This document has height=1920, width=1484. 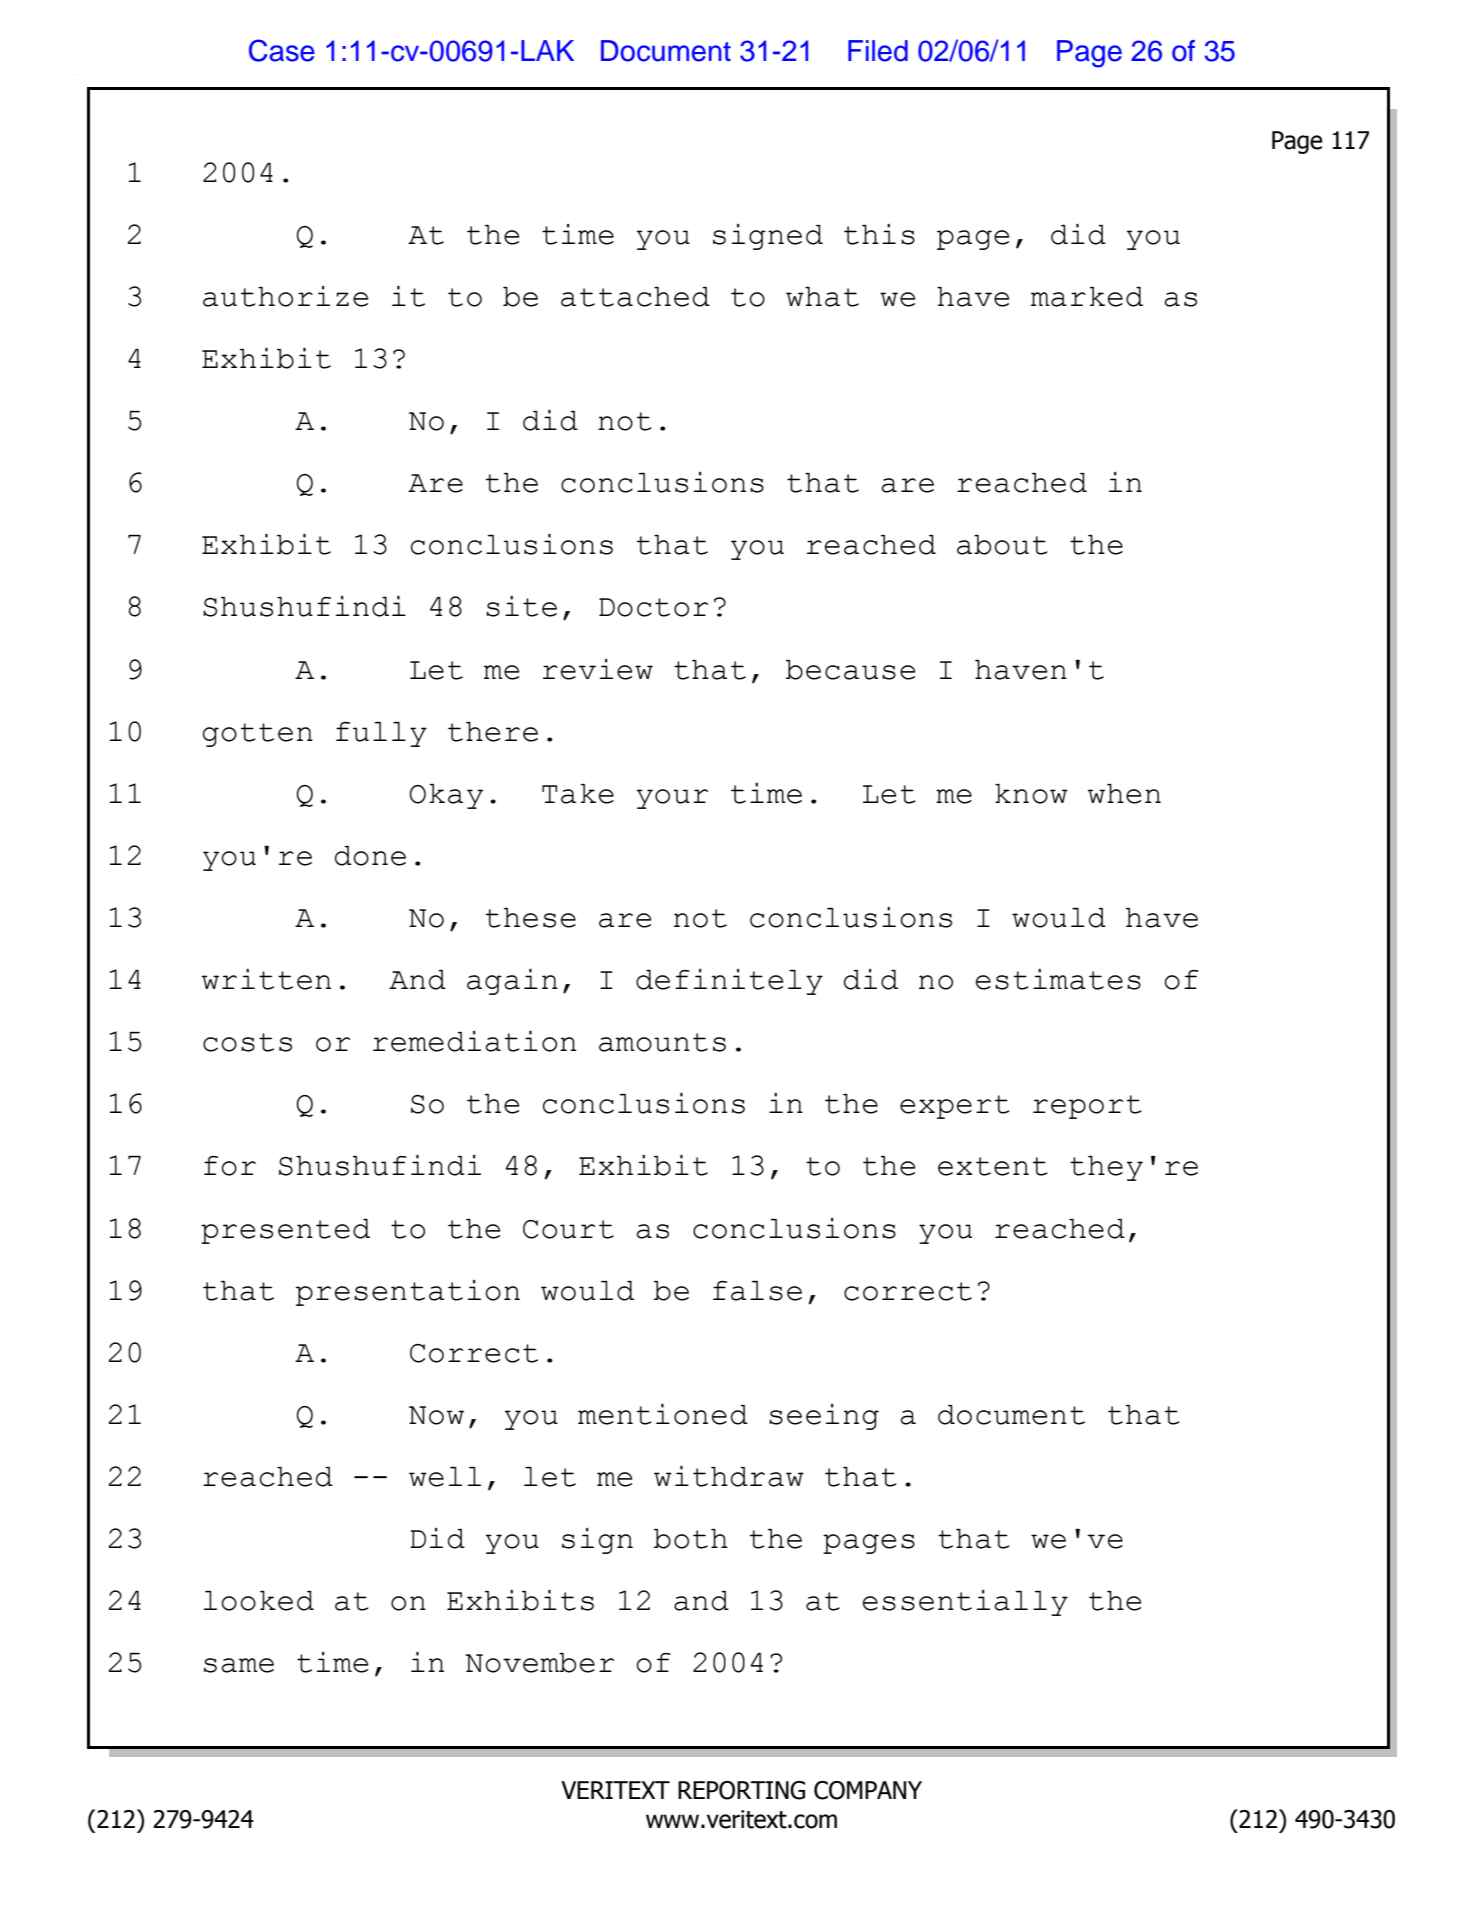 I want to click on Case, so click(x=282, y=50).
